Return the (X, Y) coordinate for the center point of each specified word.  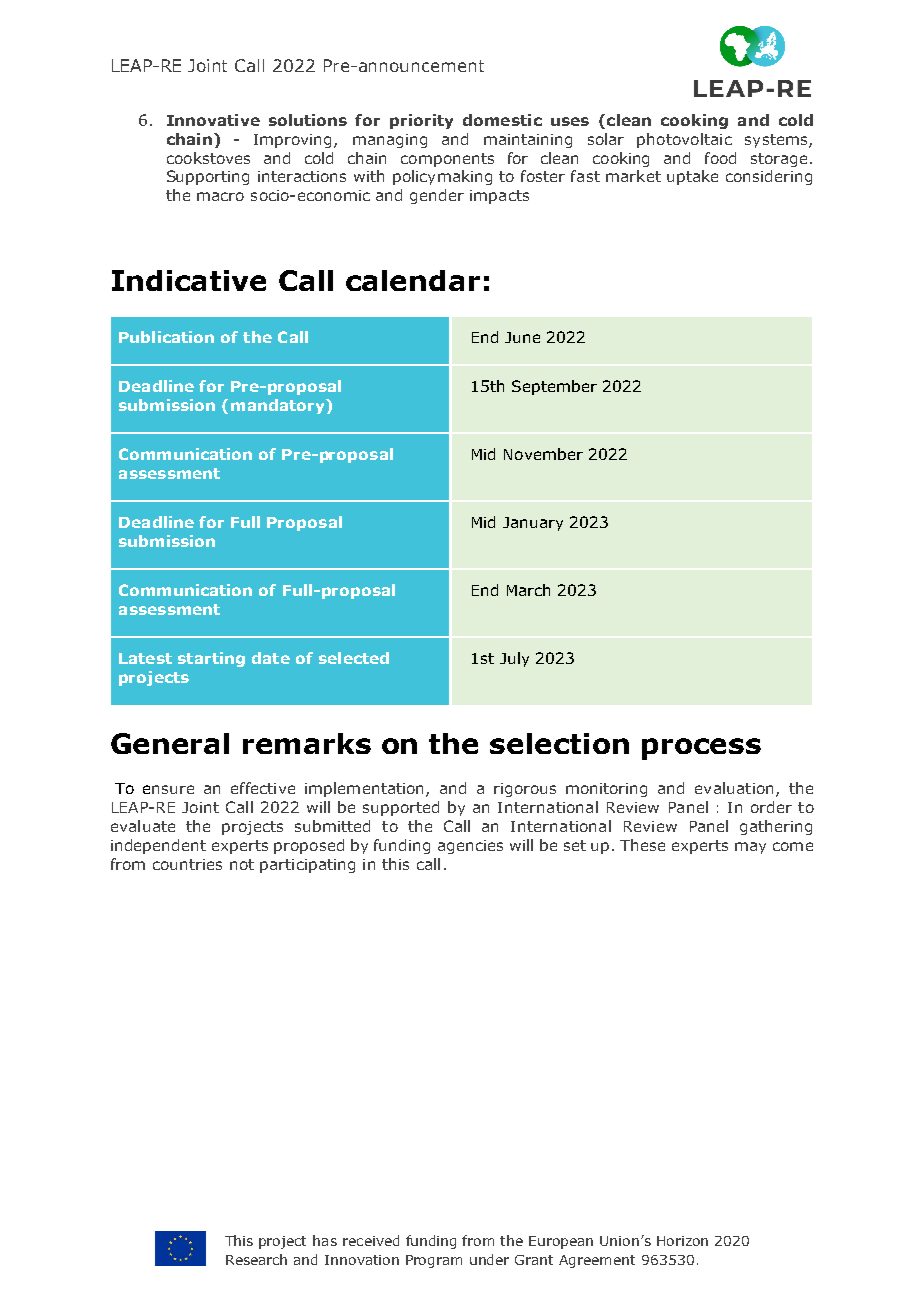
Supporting (208, 177)
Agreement (597, 1261)
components (447, 160)
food (720, 158)
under (489, 1259)
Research (256, 1259)
